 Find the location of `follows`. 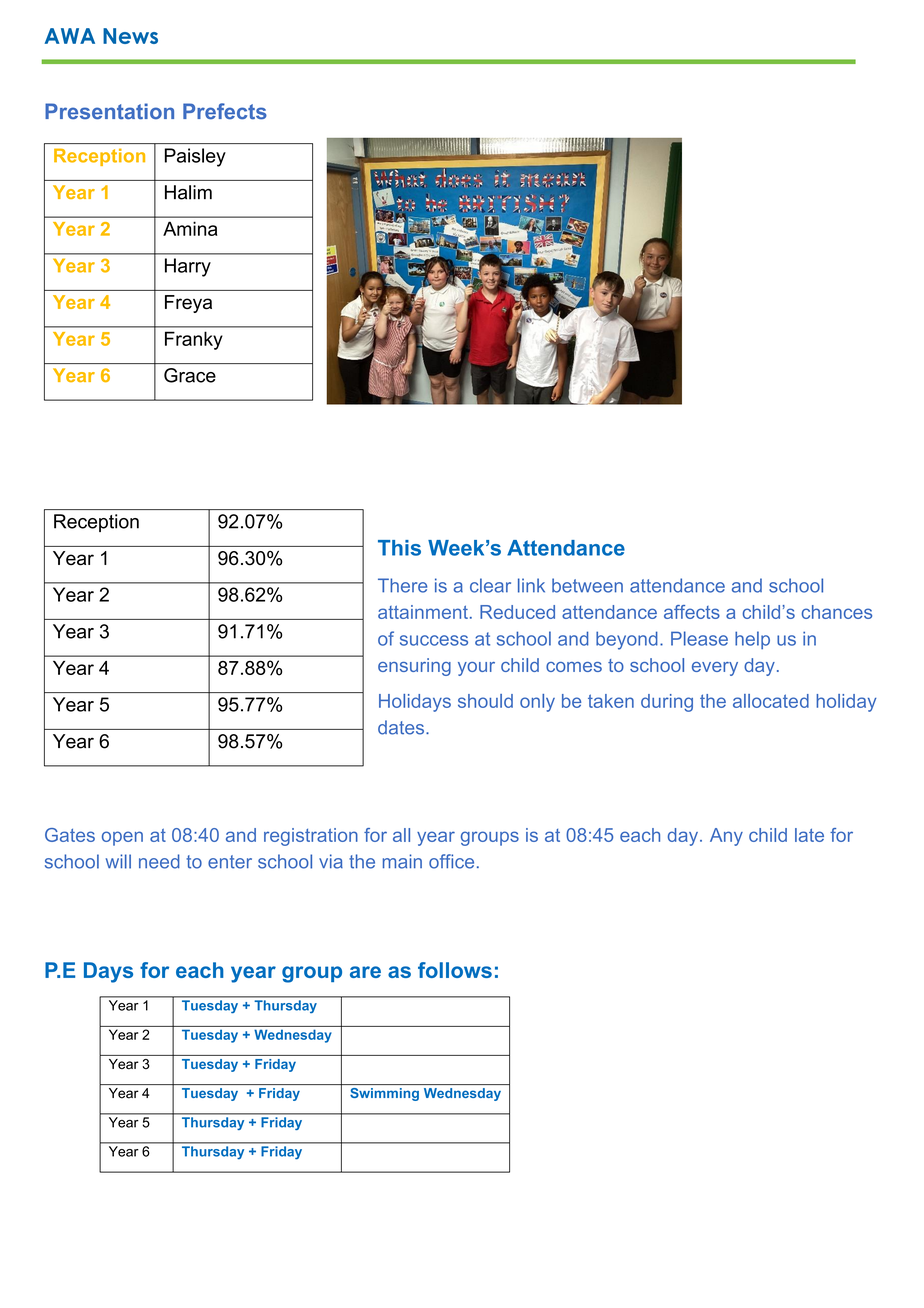

follows is located at coordinates (455, 970).
